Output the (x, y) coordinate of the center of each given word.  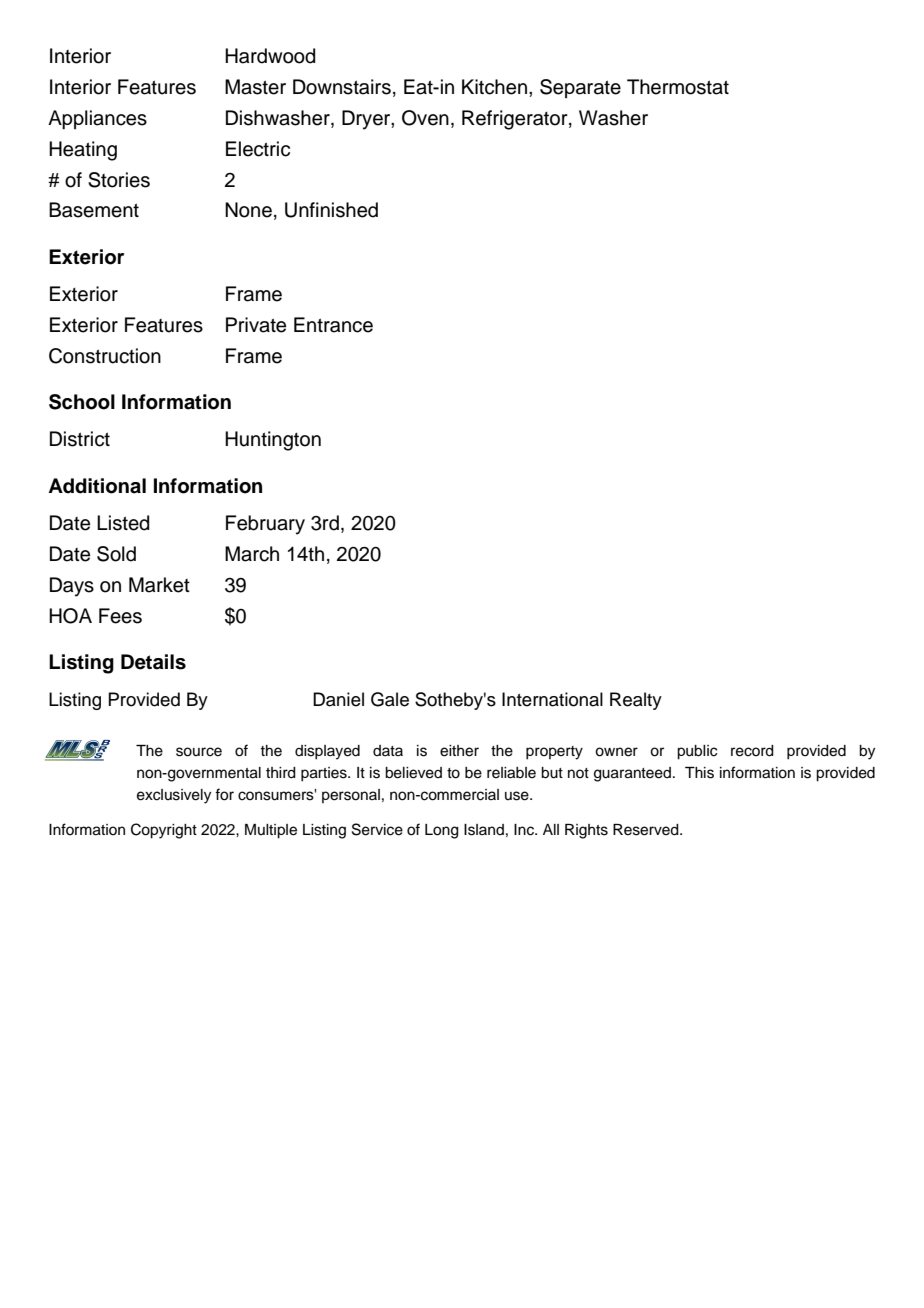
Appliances (97, 120)
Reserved (647, 830)
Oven (425, 118)
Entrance (333, 325)
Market (159, 585)
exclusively (174, 796)
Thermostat (678, 87)
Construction (105, 356)
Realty (636, 701)
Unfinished (331, 210)
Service (377, 829)
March (252, 554)
